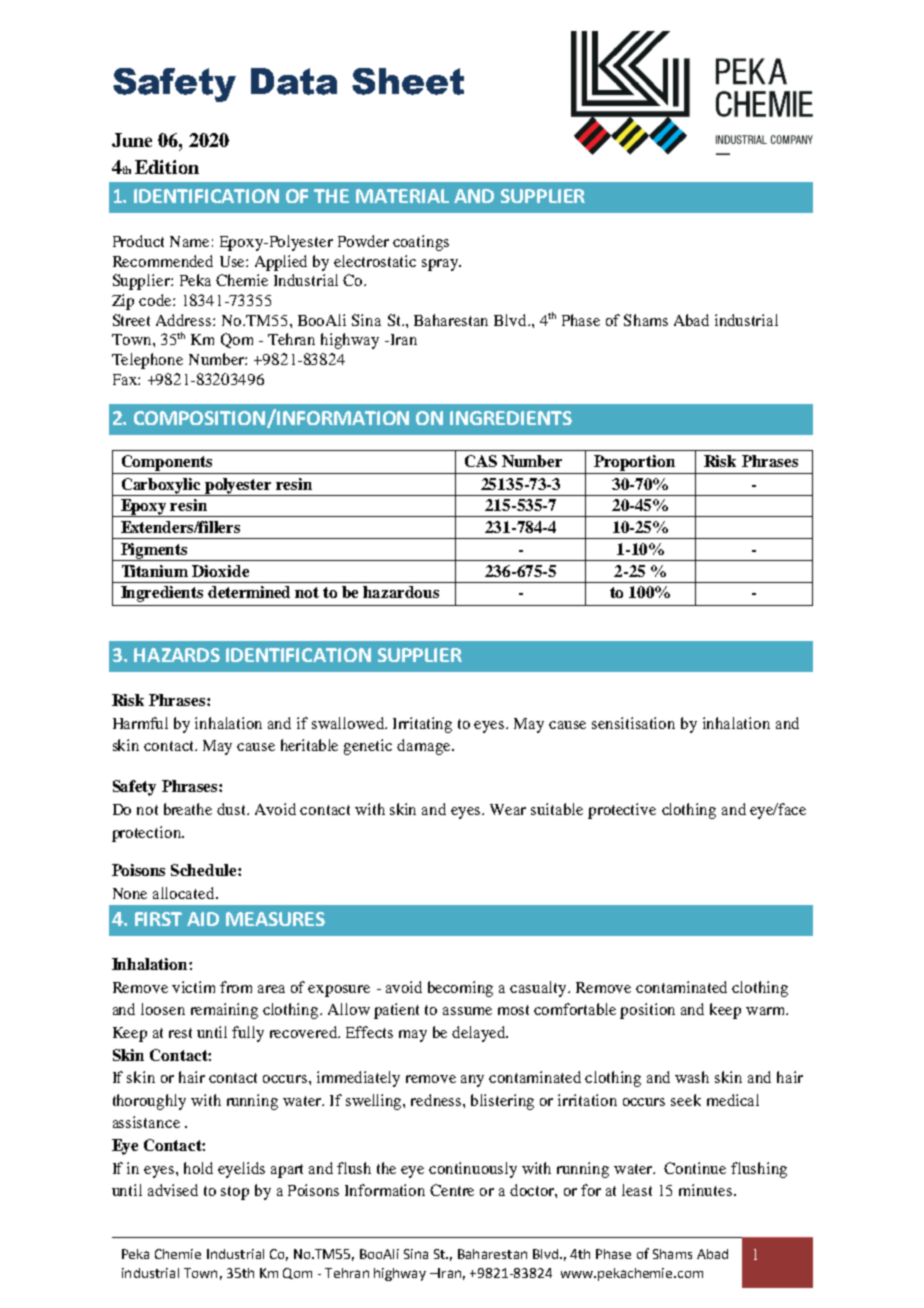 Image resolution: width=924 pixels, height=1308 pixels. Describe the element at coordinates (198, 1168) in the page. I see `hold` at that location.
